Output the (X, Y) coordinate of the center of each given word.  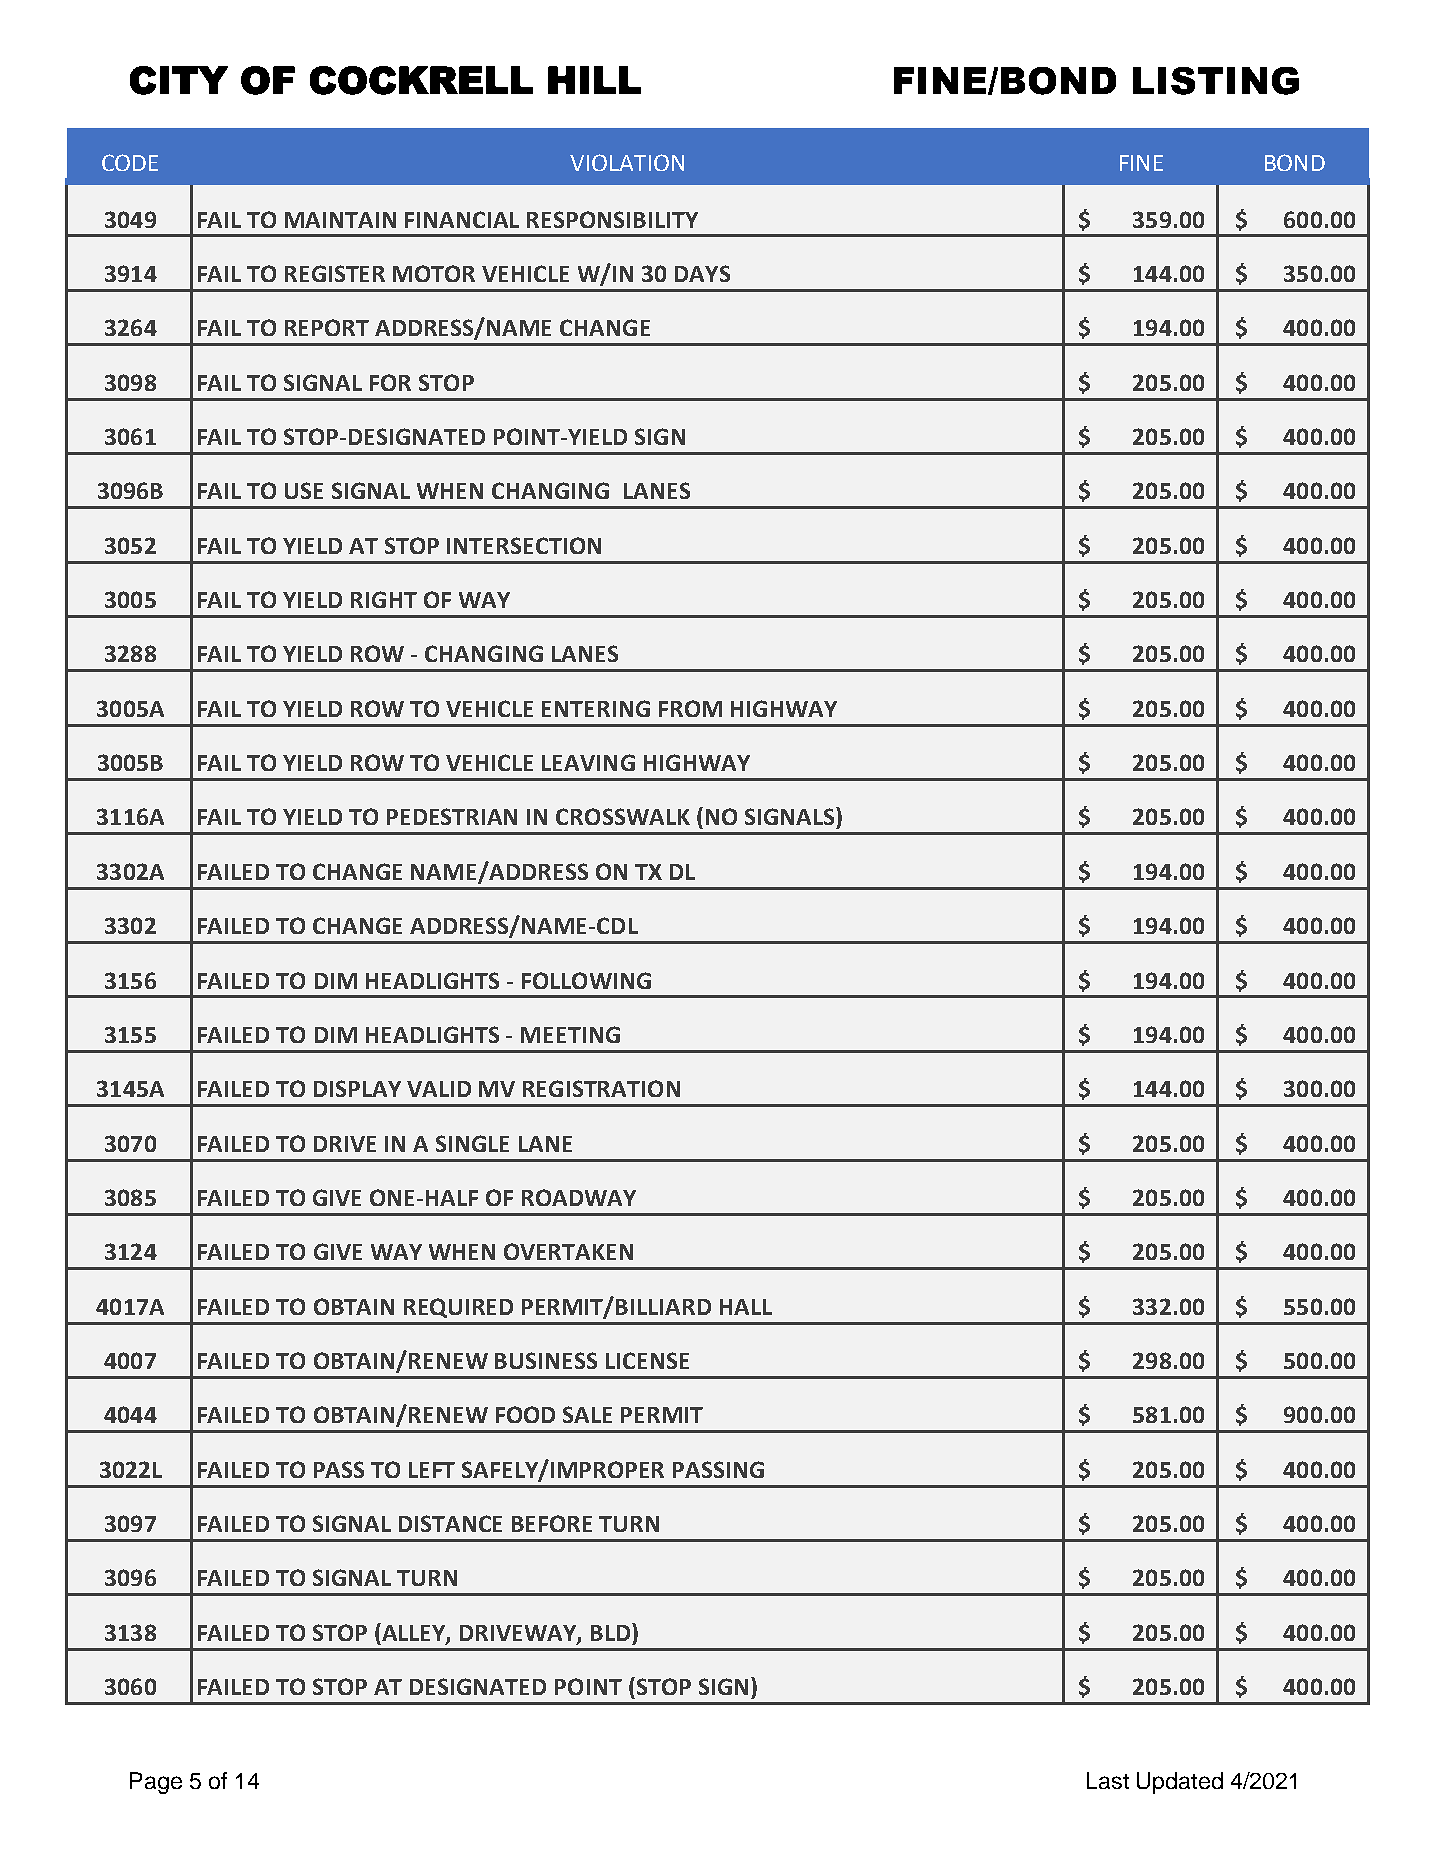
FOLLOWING (586, 980)
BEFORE (552, 1523)
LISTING (1216, 81)
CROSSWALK (623, 816)
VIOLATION (627, 162)
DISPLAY (357, 1088)
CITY (179, 80)
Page (156, 1783)
